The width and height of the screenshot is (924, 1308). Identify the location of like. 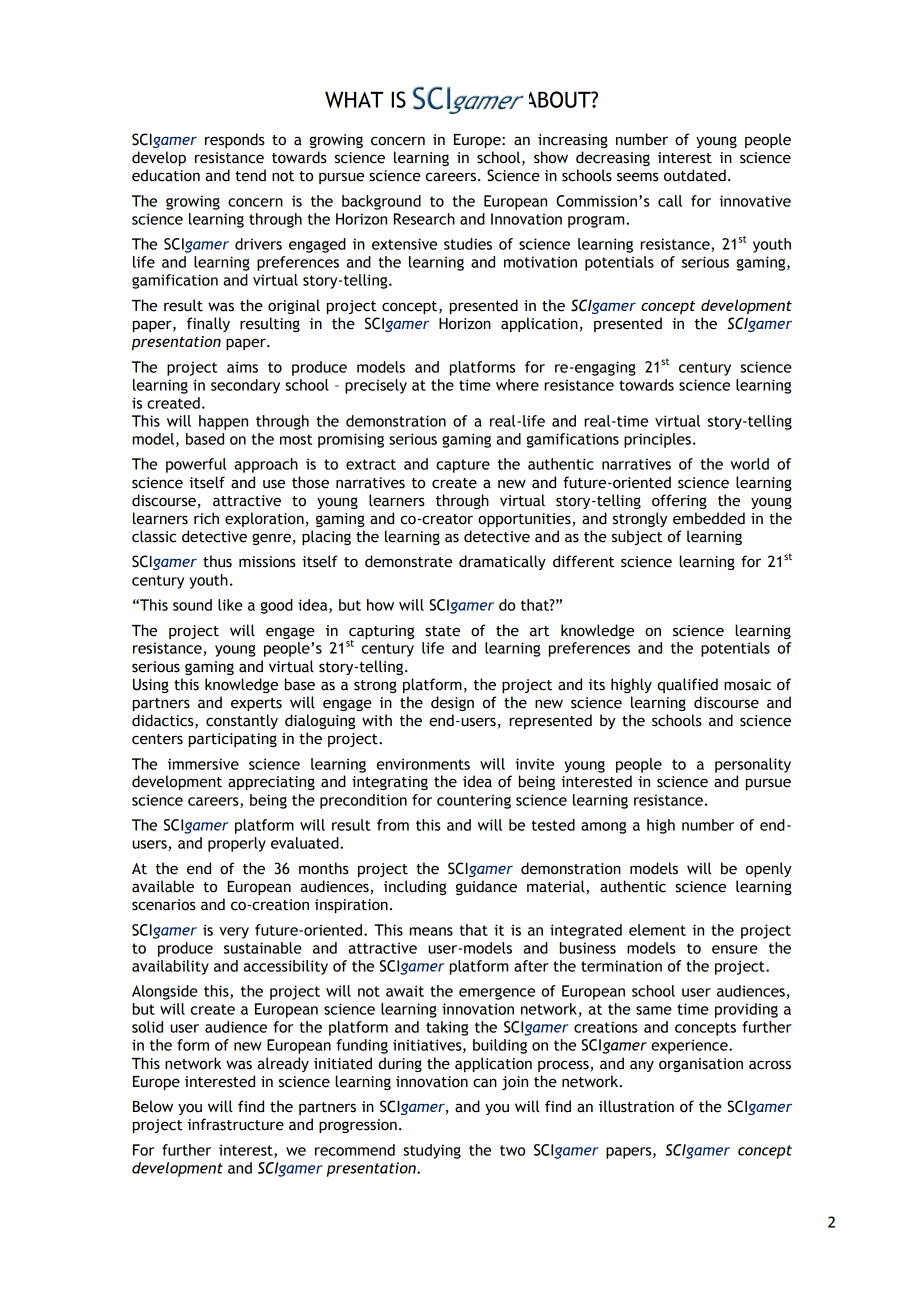
(230, 605).
